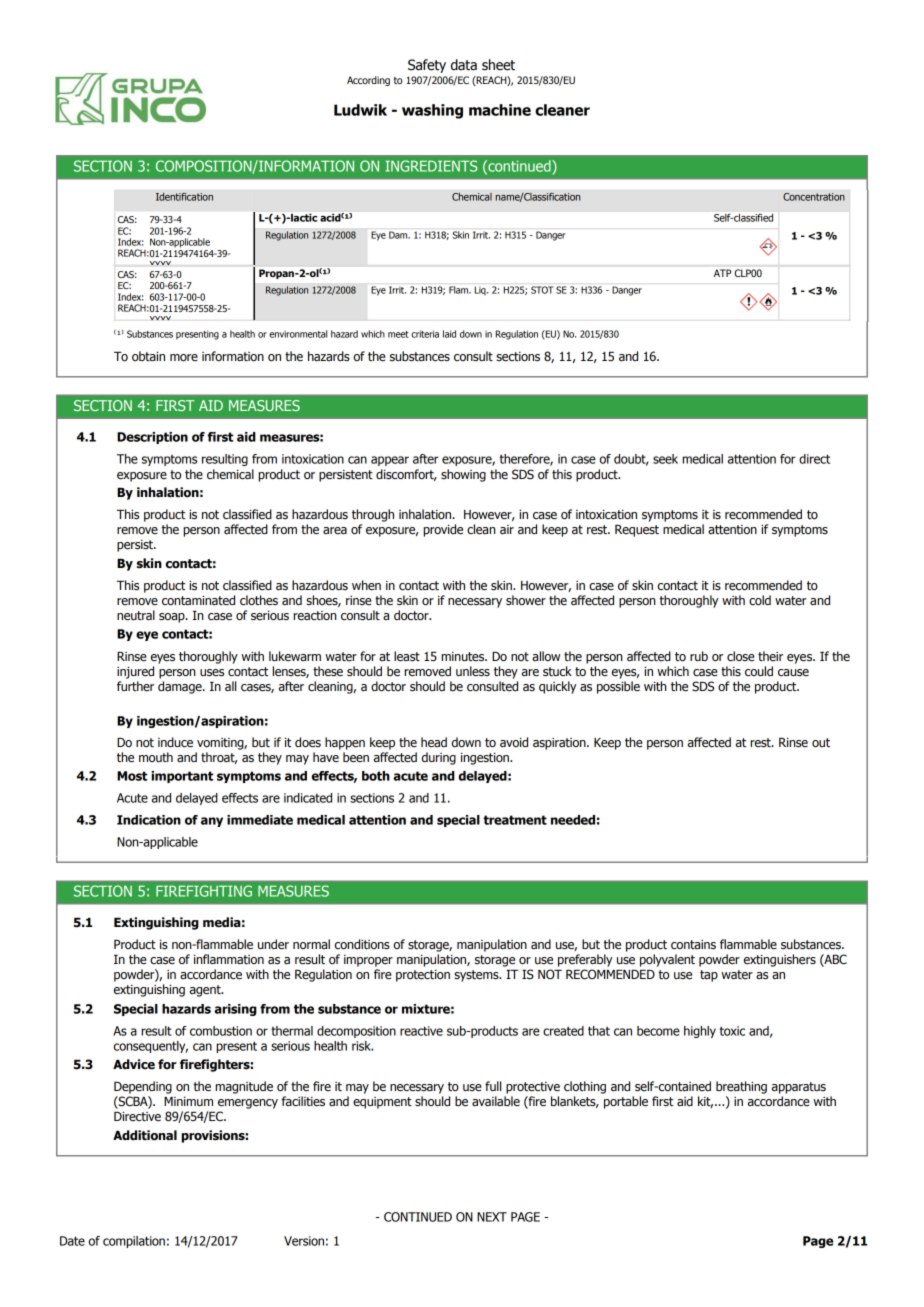  I want to click on washing, so click(432, 111).
